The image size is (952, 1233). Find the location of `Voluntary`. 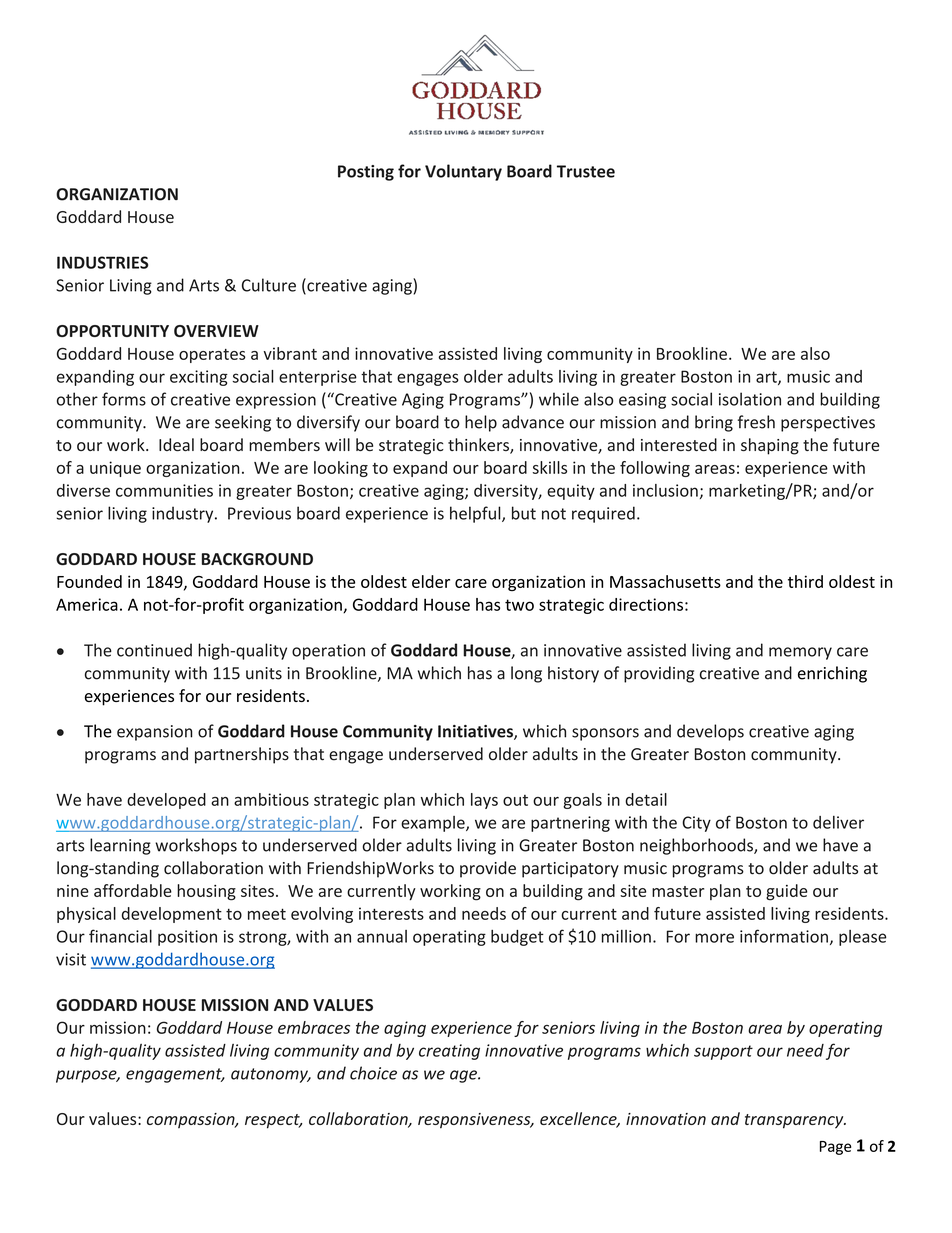

Voluntary is located at coordinates (463, 172).
